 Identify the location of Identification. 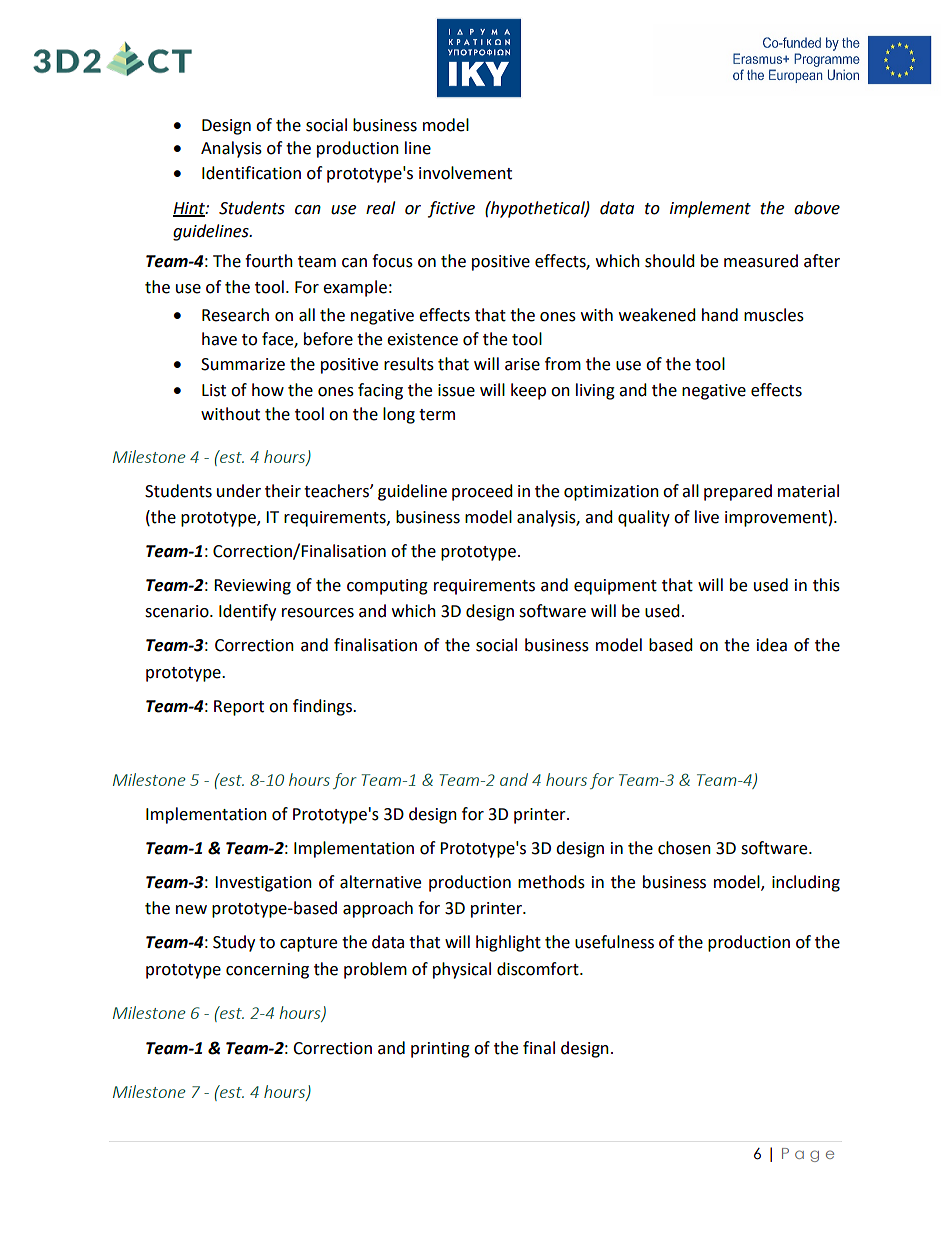
(251, 173).
